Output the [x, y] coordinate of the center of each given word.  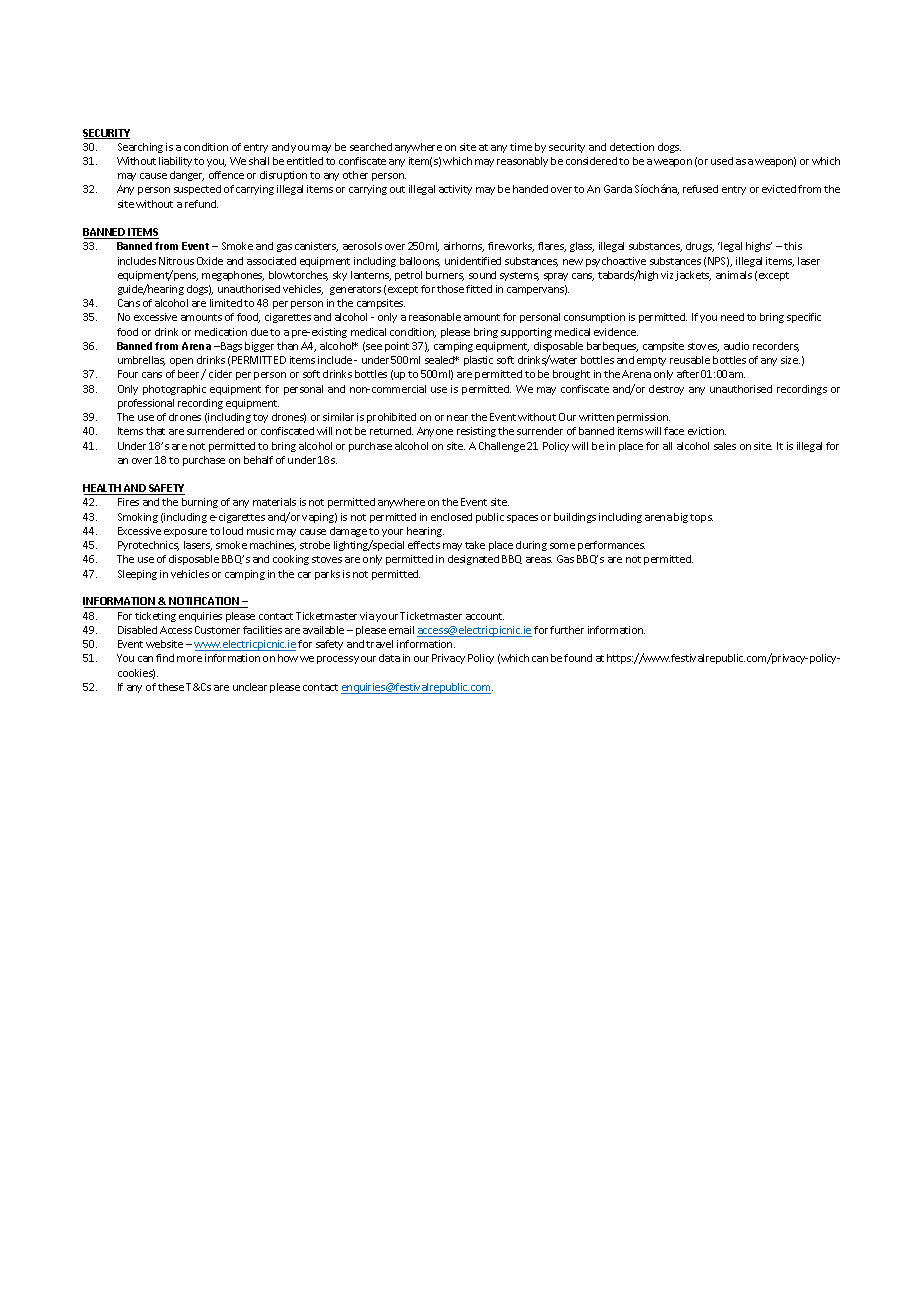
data [389, 658]
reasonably [522, 162]
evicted [779, 189]
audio [736, 346]
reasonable [435, 317]
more [189, 659]
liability [175, 162]
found [578, 658]
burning [200, 503]
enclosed [451, 517]
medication [221, 332]
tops [701, 518]
